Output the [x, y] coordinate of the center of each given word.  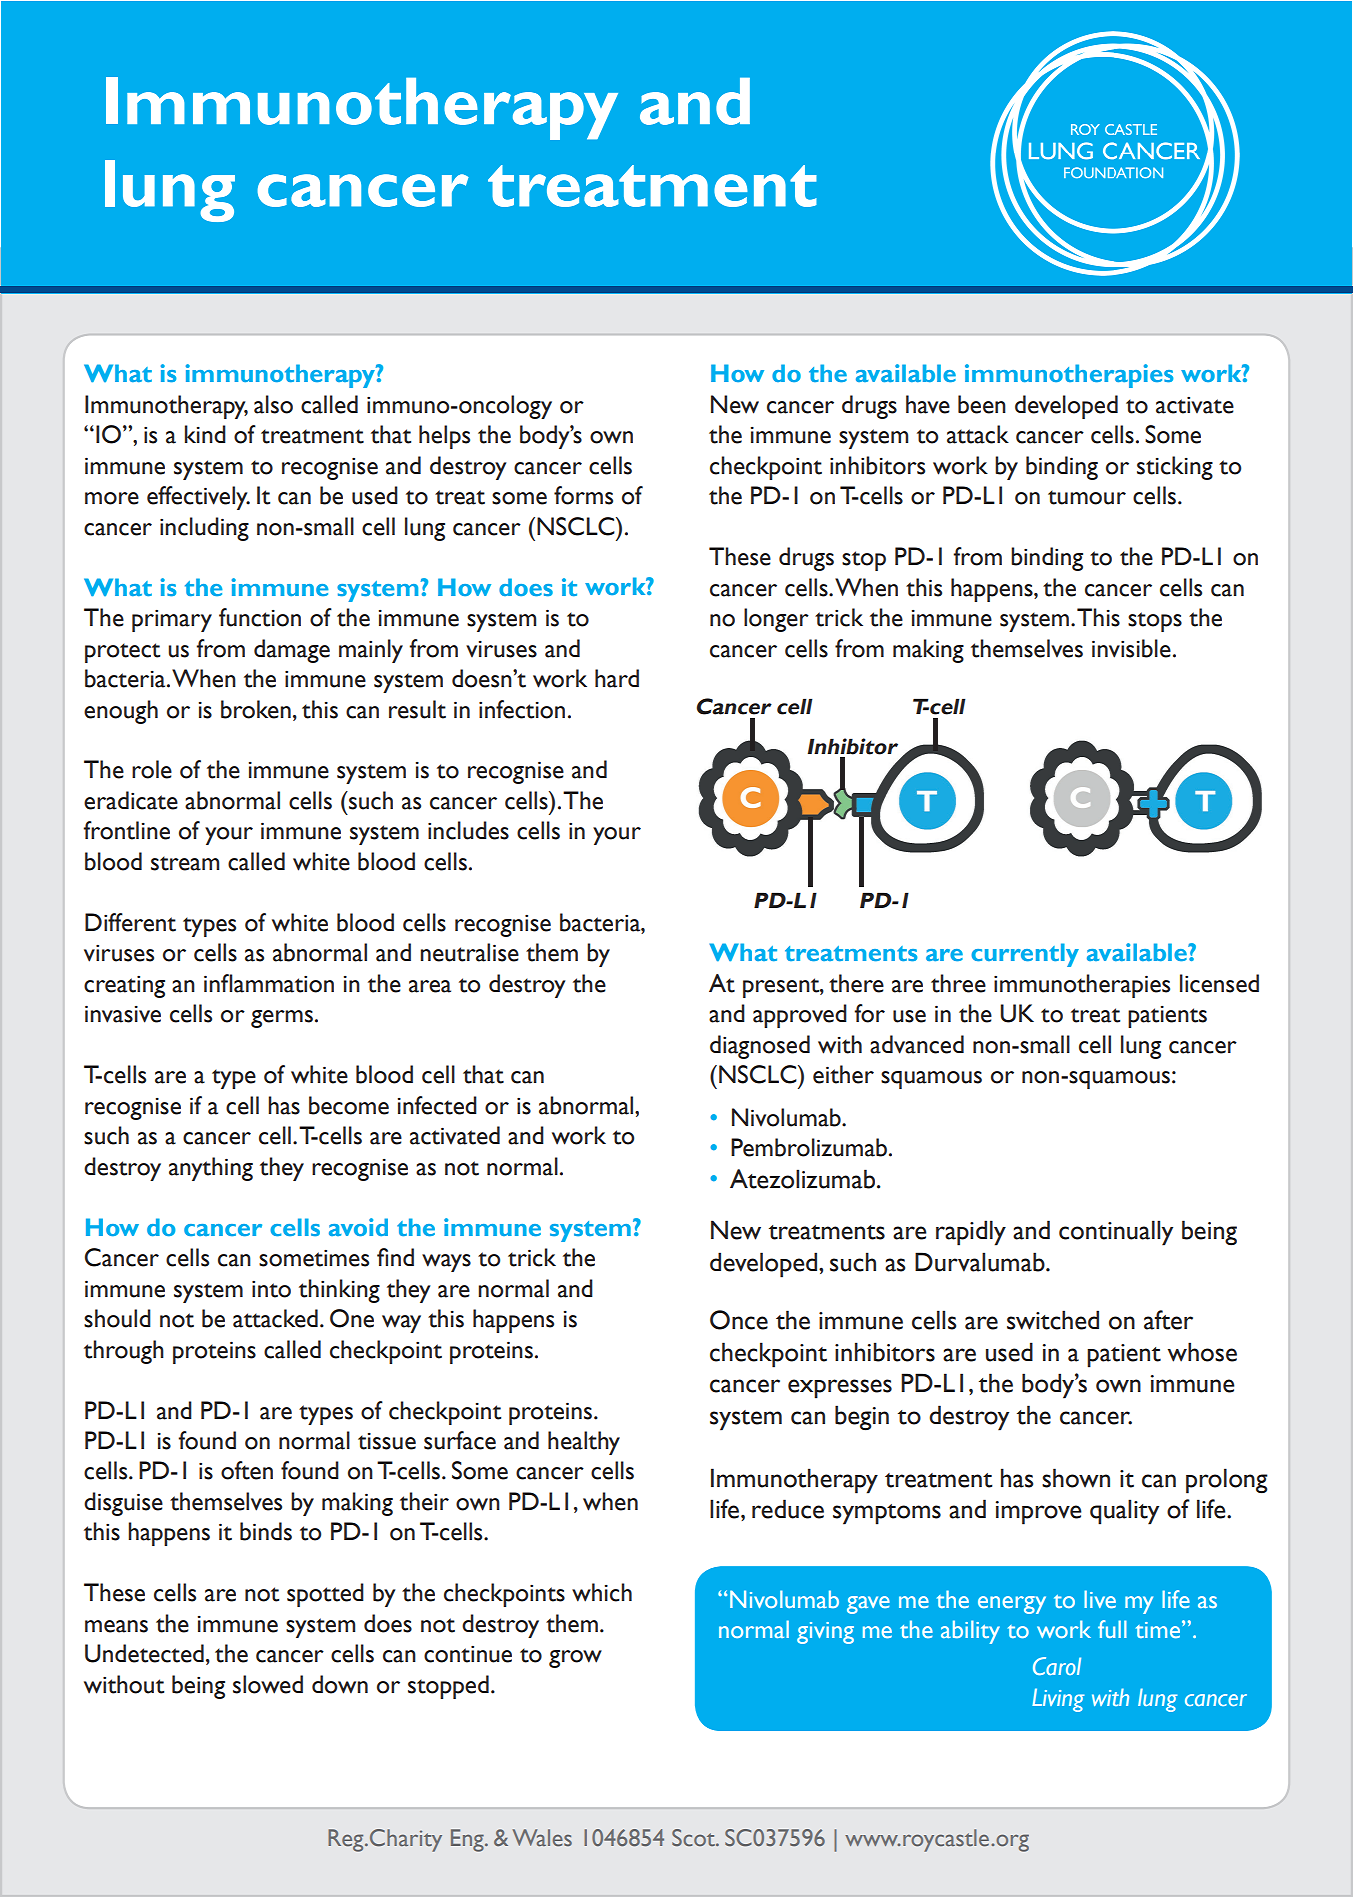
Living [1058, 1700]
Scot [694, 1837]
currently [1025, 955]
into [271, 1289]
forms [583, 495]
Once [739, 1320]
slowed [268, 1684]
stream [185, 863]
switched [1053, 1320]
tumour [1087, 497]
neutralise [469, 952]
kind [205, 434]
